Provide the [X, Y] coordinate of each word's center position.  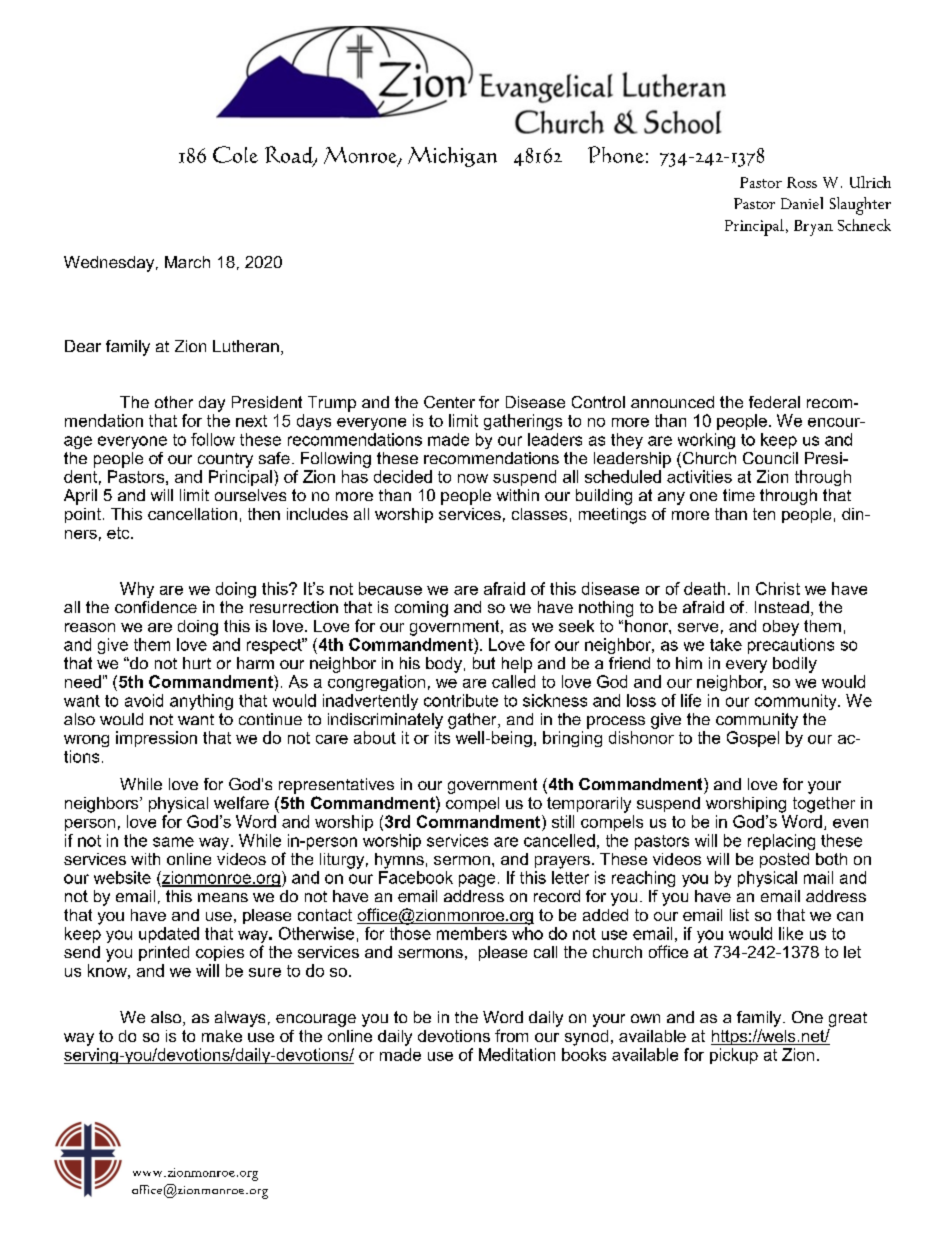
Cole [235, 154]
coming [421, 609]
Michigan [452, 157]
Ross [802, 182]
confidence [156, 607]
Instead [782, 607]
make [222, 1036]
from [511, 1035]
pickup [734, 1056]
